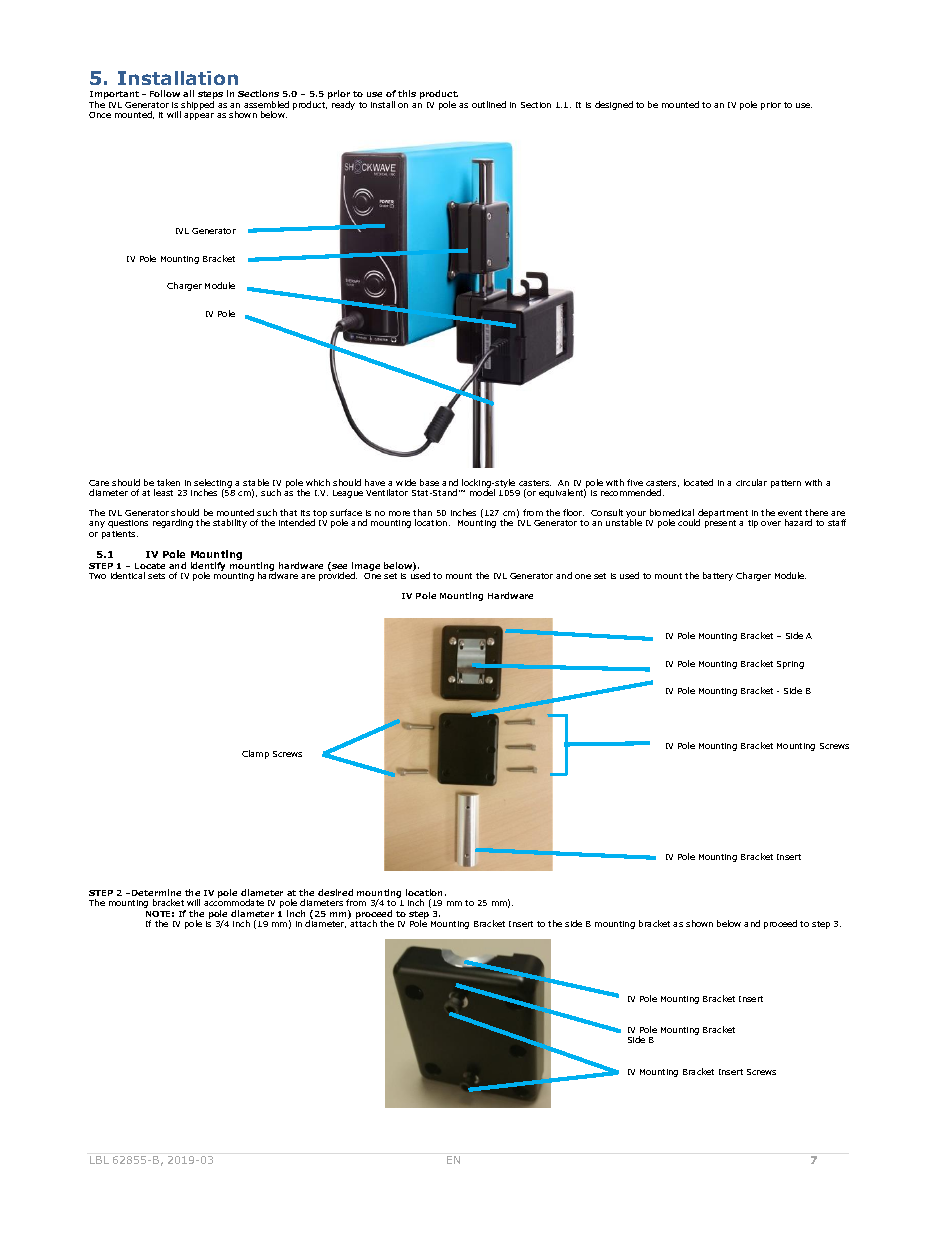 This screenshot has height=1233, width=952. Describe the element at coordinates (482, 492) in the screenshot. I see `model` at that location.
